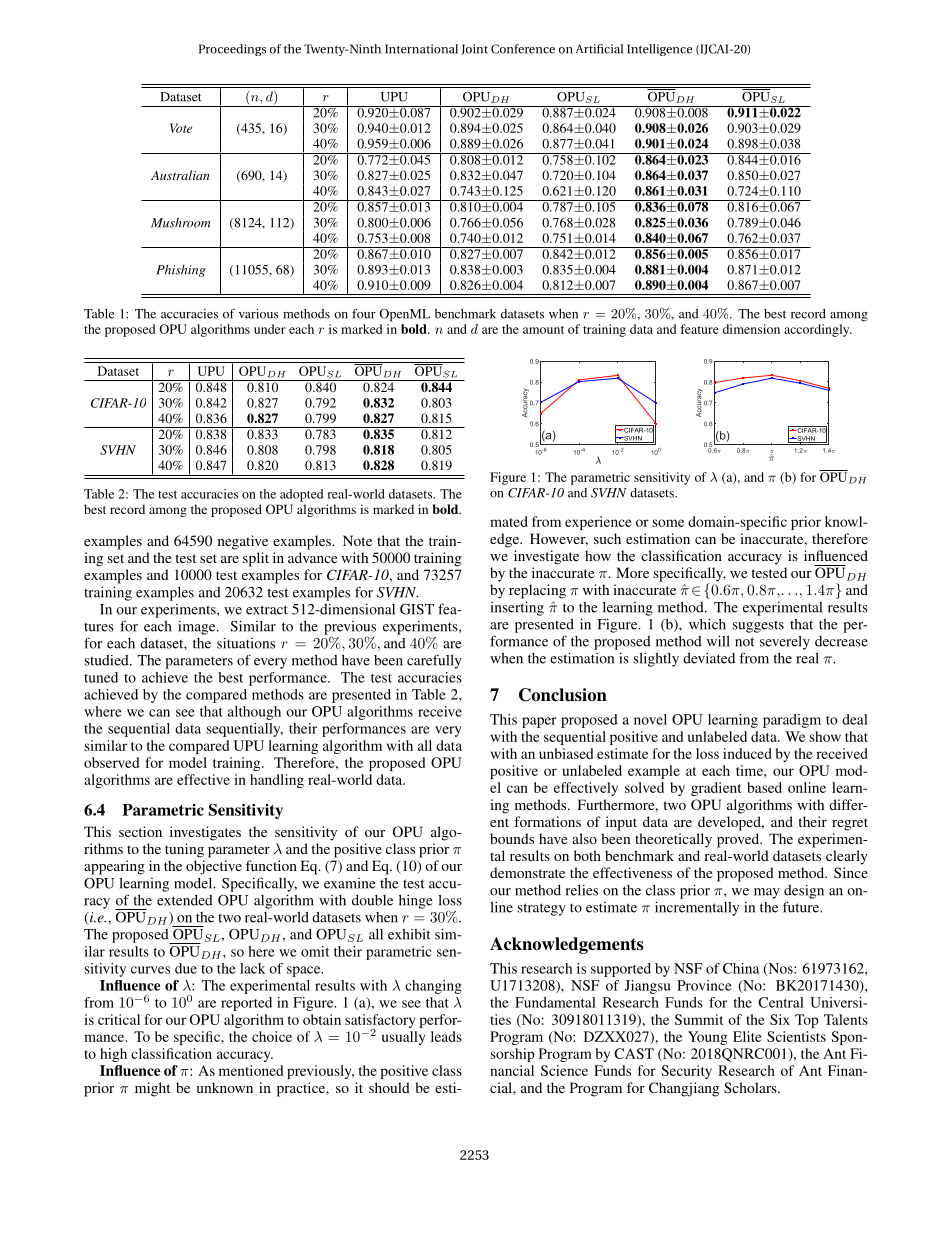  What do you see at coordinates (818, 330) in the screenshot?
I see `accordingly` at bounding box center [818, 330].
